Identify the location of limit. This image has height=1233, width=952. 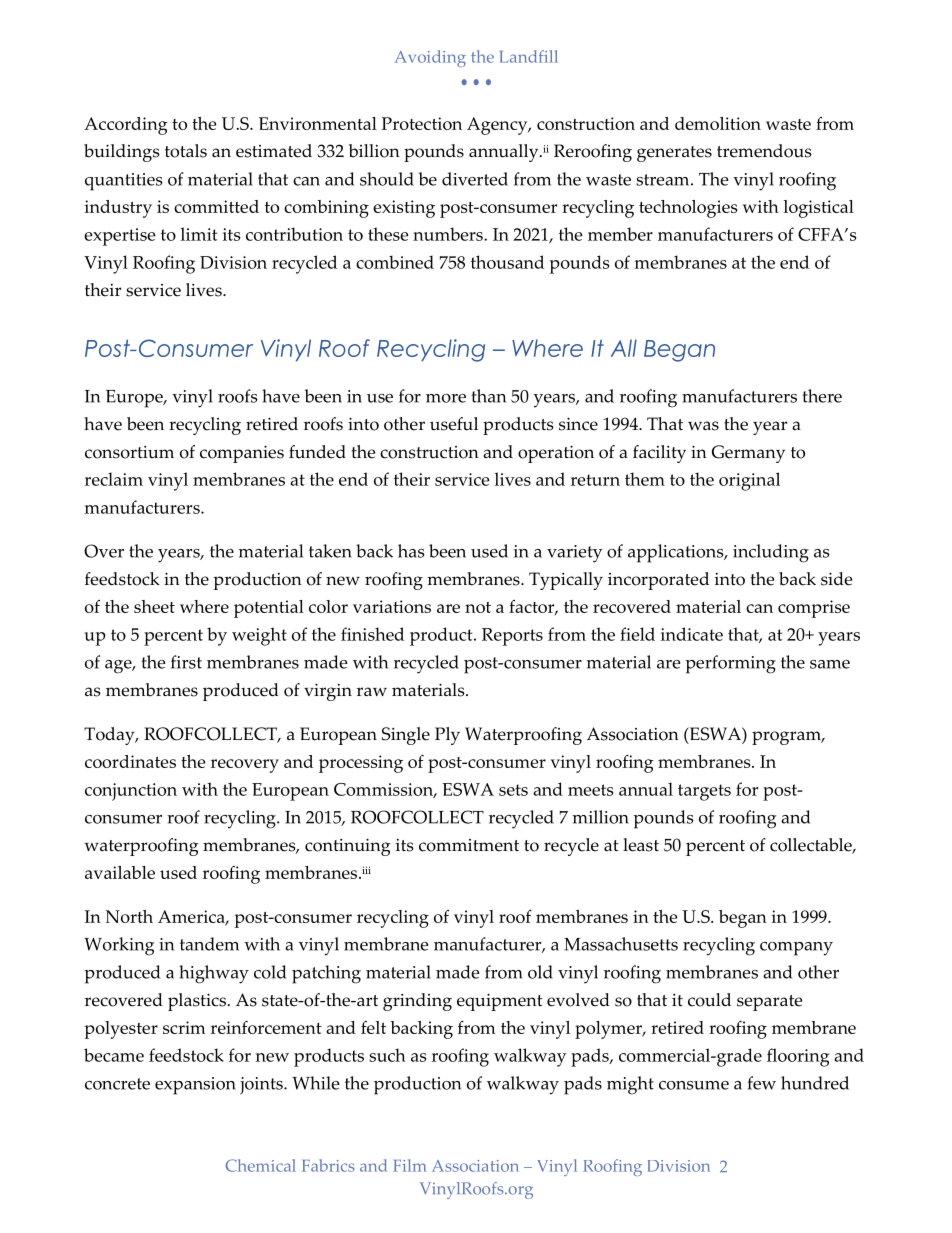
(199, 234).
